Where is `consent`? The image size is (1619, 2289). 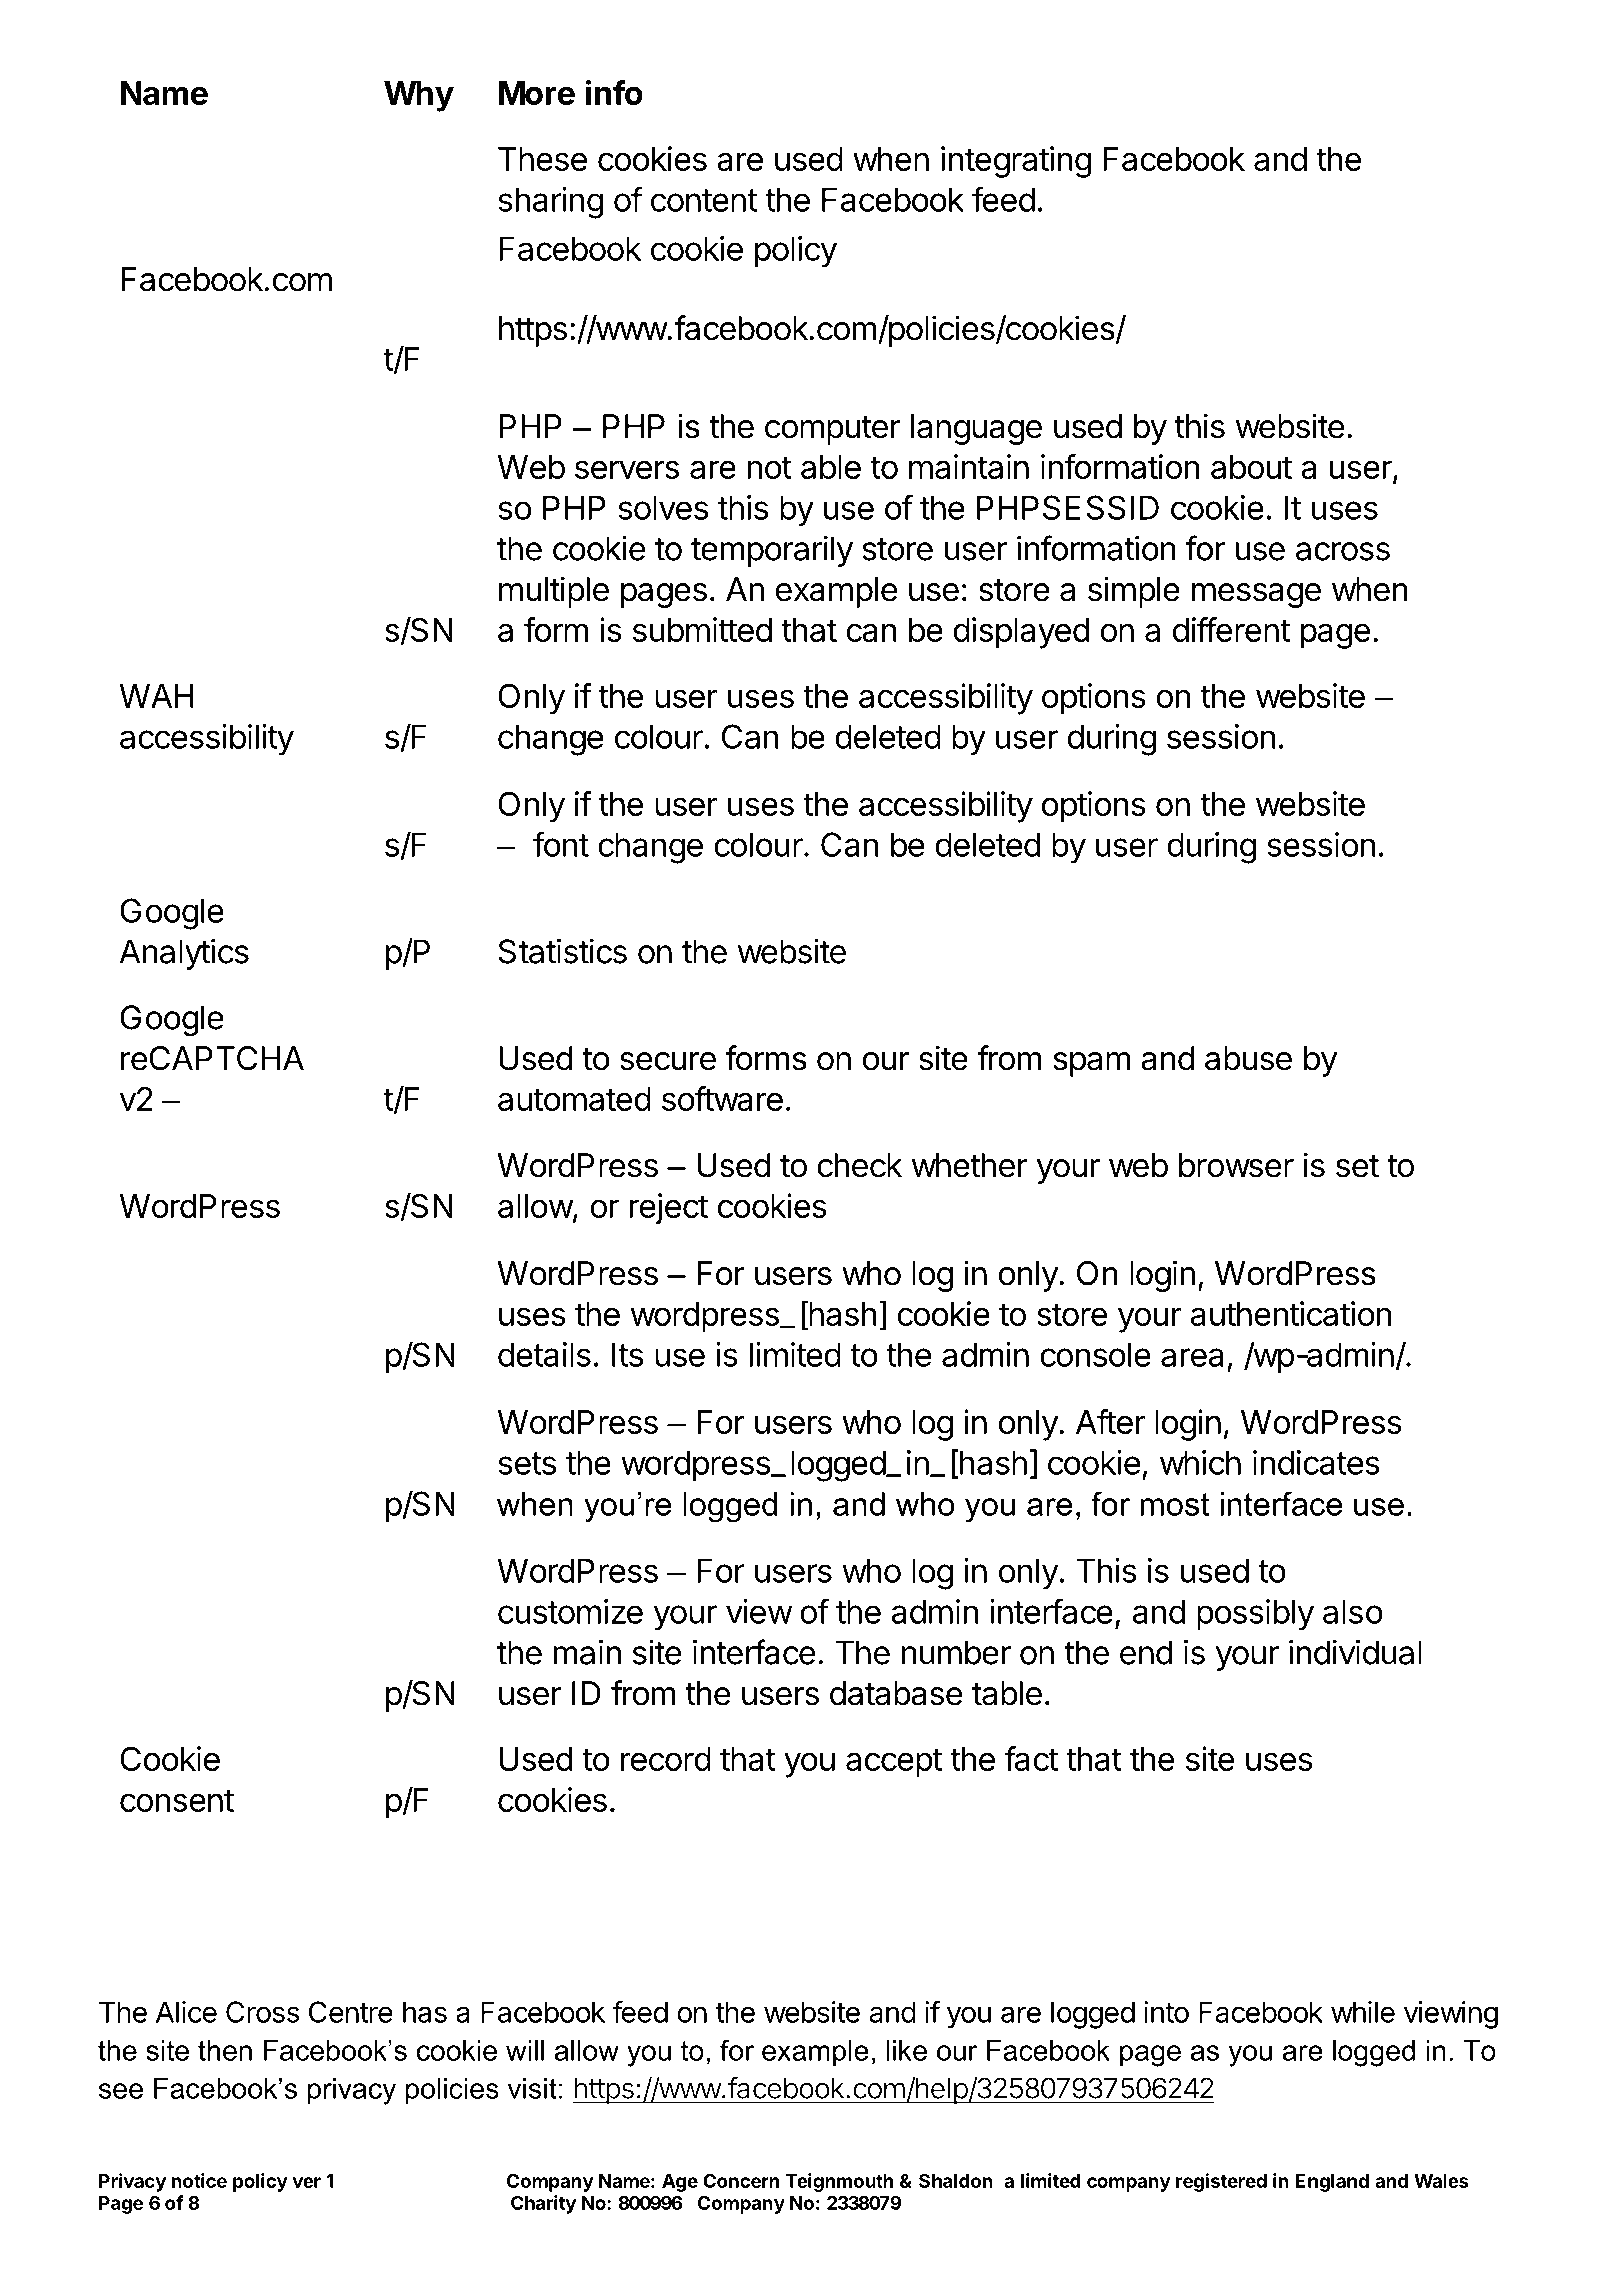
consent is located at coordinates (177, 1800).
